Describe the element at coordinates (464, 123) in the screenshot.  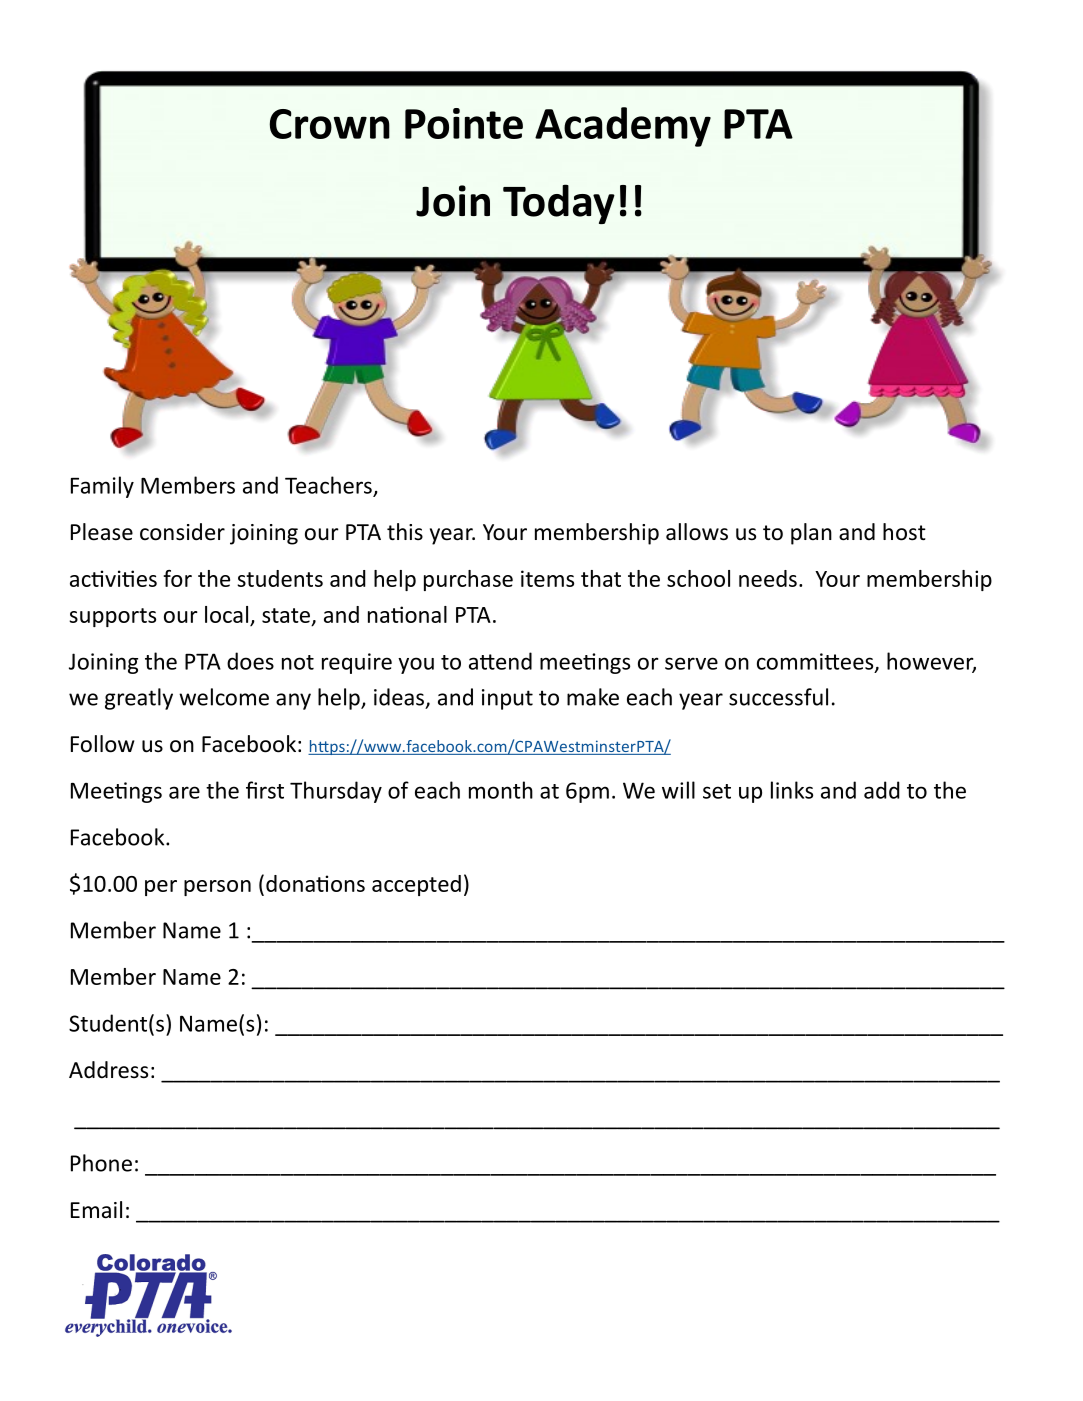
I see `Pointe` at that location.
